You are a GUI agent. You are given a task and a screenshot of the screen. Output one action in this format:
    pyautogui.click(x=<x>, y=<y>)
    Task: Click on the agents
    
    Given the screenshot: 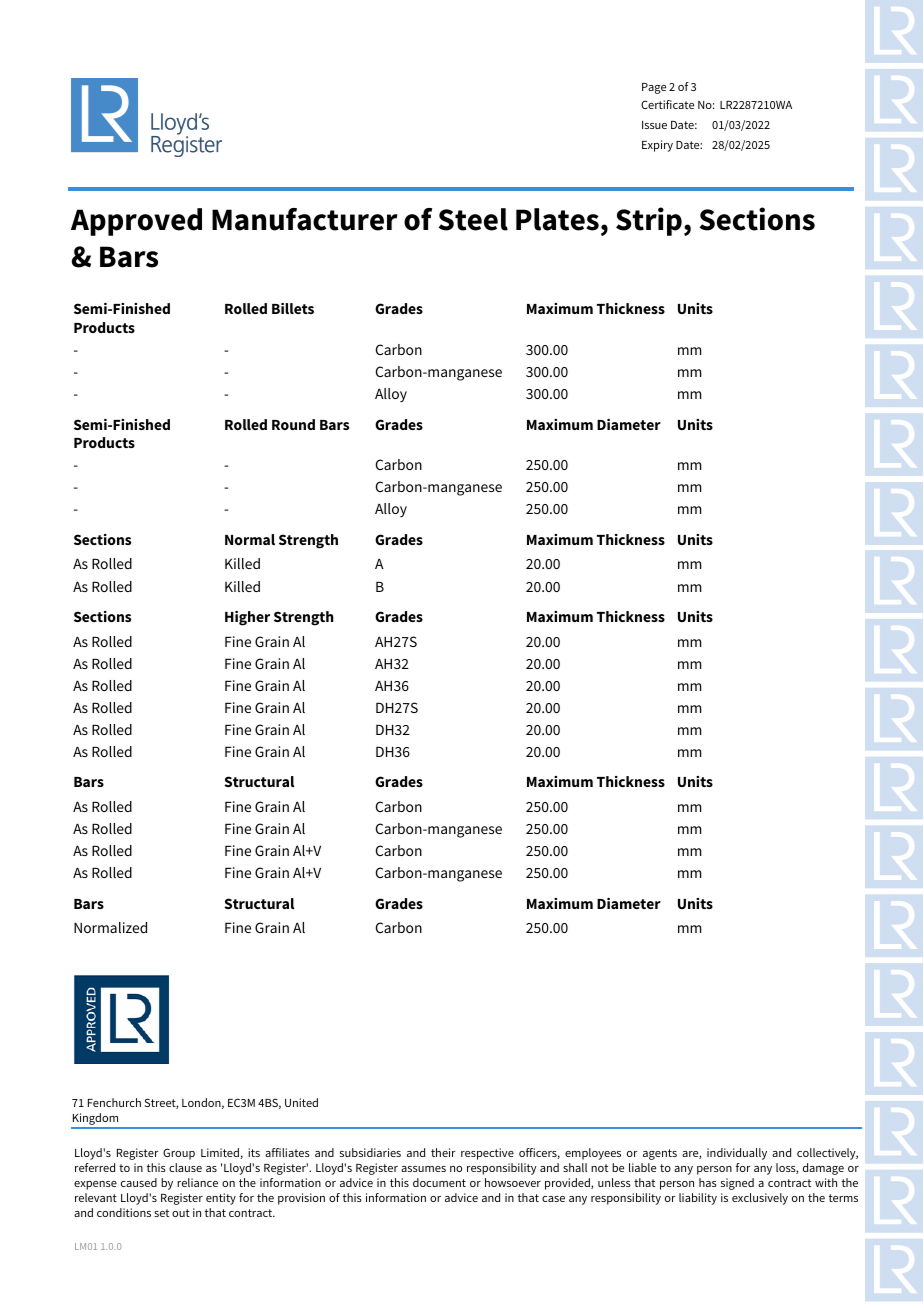 What is the action you would take?
    pyautogui.click(x=660, y=1154)
